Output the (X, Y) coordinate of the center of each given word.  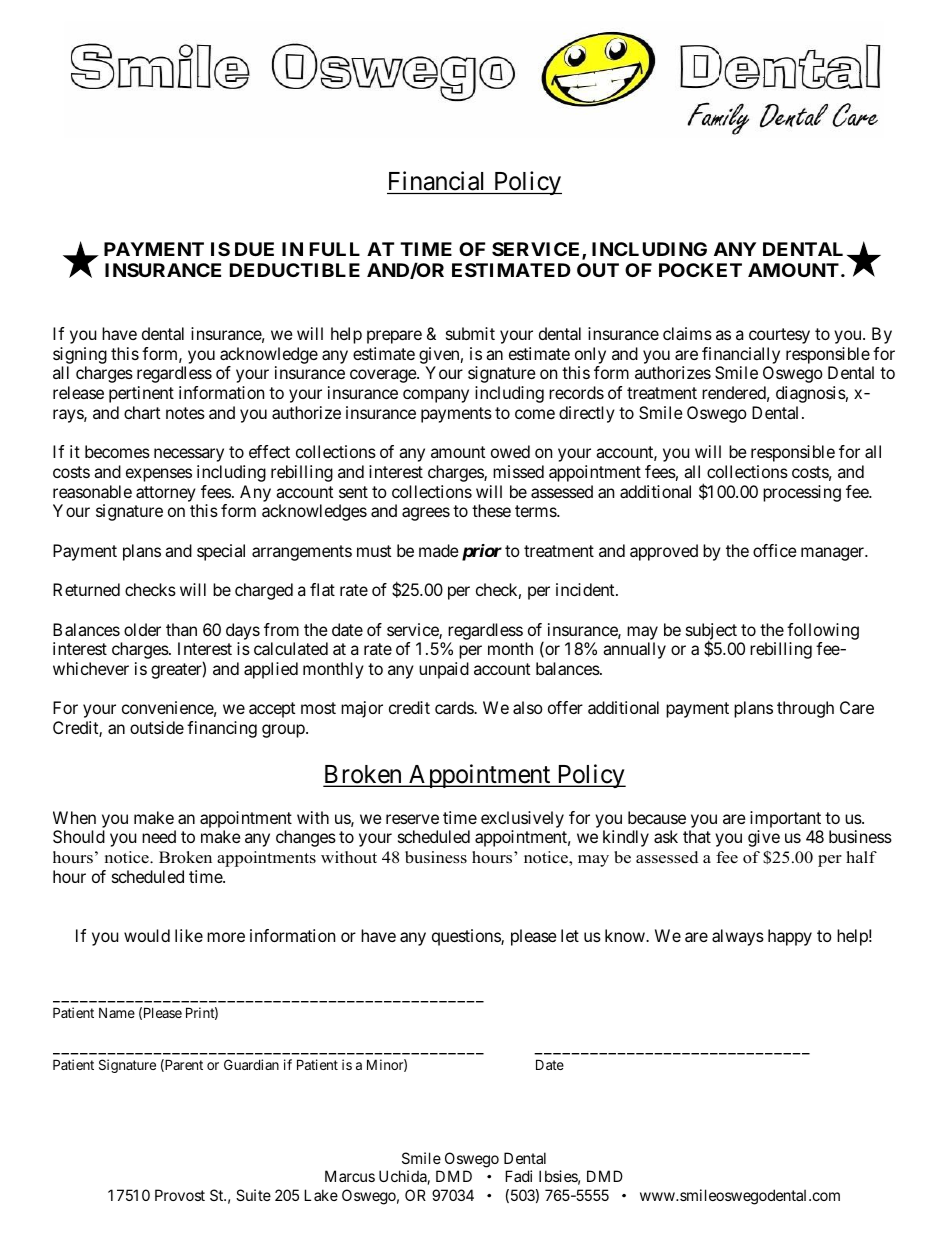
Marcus (350, 1176)
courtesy (779, 336)
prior (482, 552)
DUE (254, 249)
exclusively (522, 819)
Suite (253, 1195)
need (159, 836)
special (221, 552)
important (785, 819)
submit (470, 333)
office (775, 550)
